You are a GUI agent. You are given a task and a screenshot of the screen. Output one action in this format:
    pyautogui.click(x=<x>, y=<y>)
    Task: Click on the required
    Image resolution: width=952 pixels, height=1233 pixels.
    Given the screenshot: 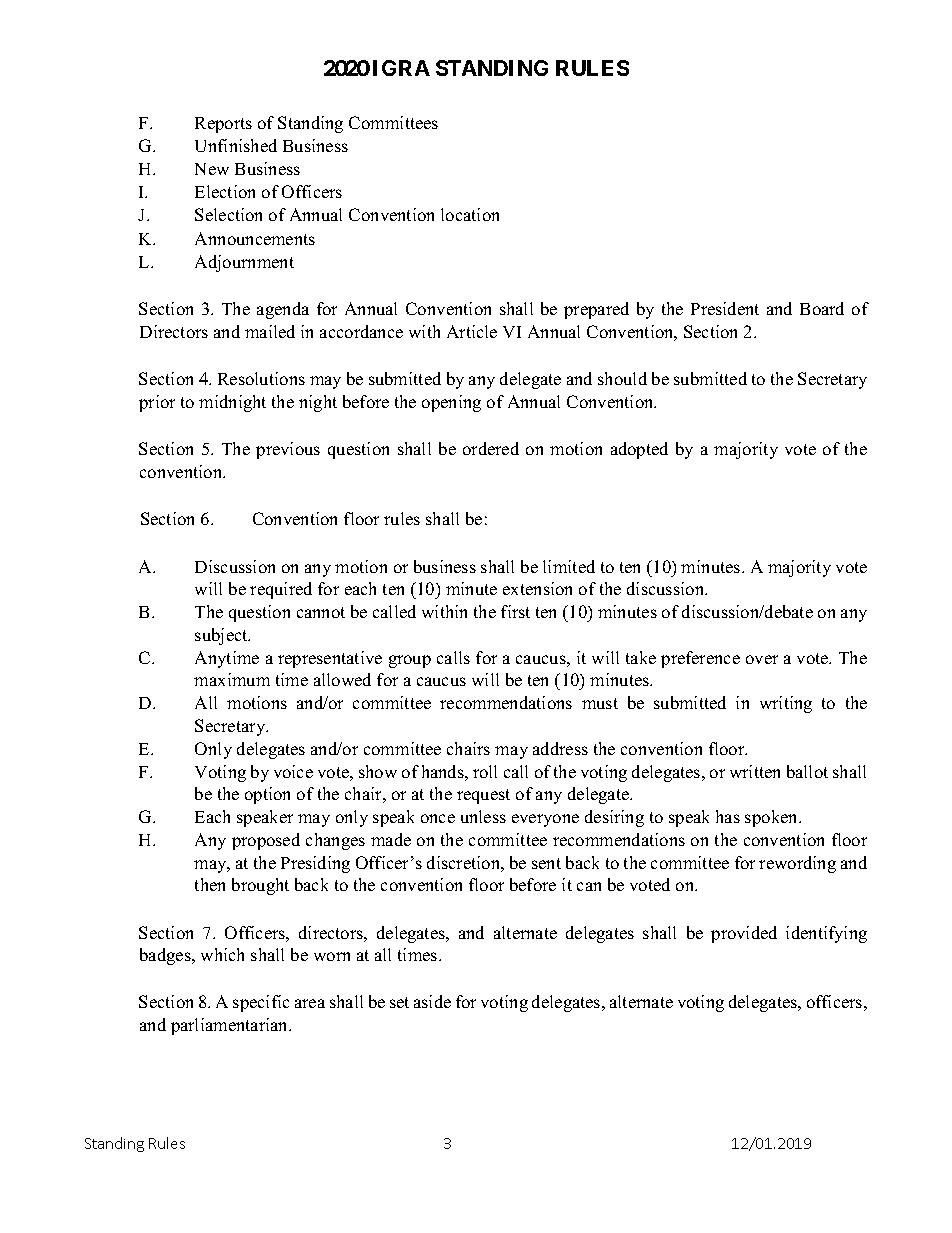 What is the action you would take?
    pyautogui.click(x=281, y=590)
